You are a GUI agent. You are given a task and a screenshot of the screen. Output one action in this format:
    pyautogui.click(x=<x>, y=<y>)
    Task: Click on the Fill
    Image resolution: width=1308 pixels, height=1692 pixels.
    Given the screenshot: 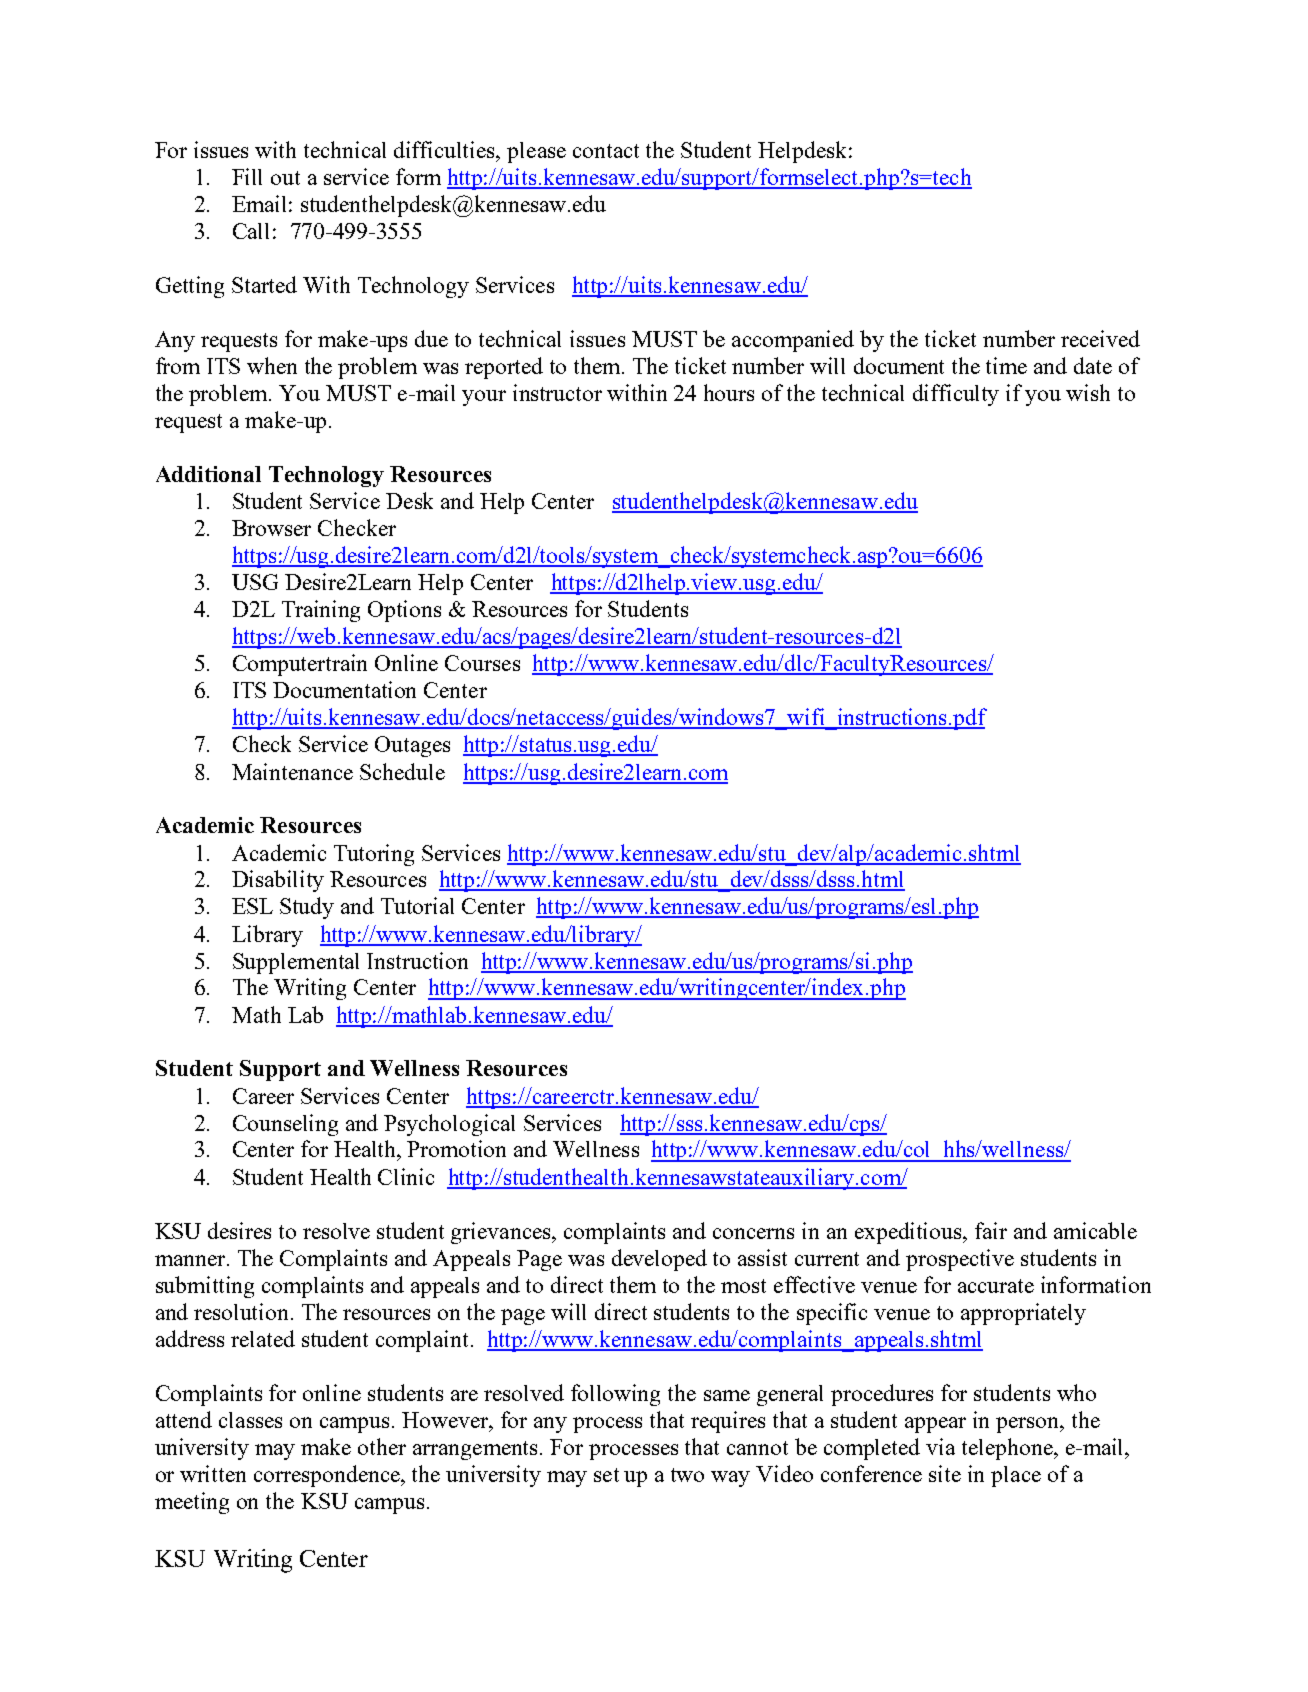 What is the action you would take?
    pyautogui.click(x=247, y=176)
